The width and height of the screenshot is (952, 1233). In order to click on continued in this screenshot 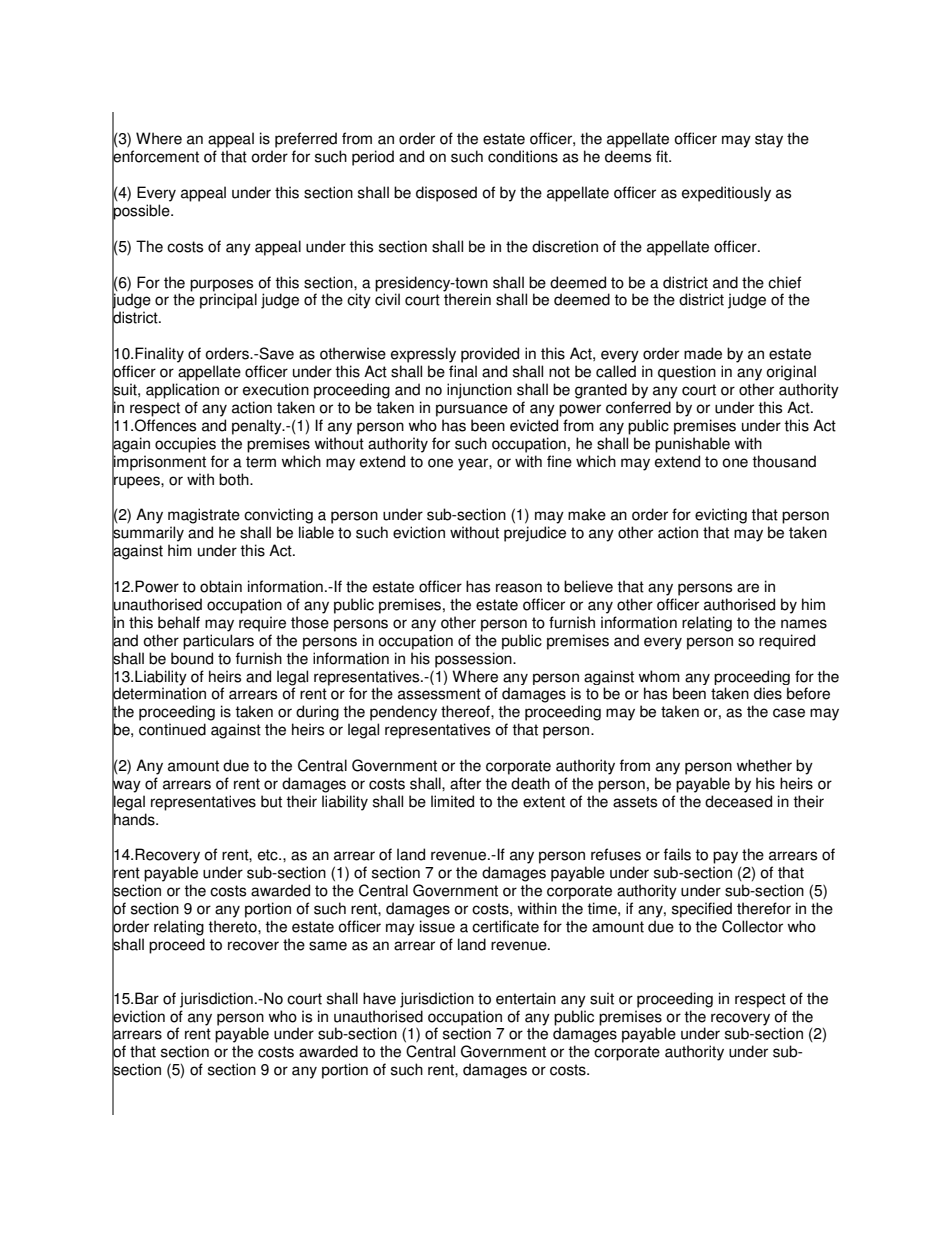, I will do `click(172, 729)`.
